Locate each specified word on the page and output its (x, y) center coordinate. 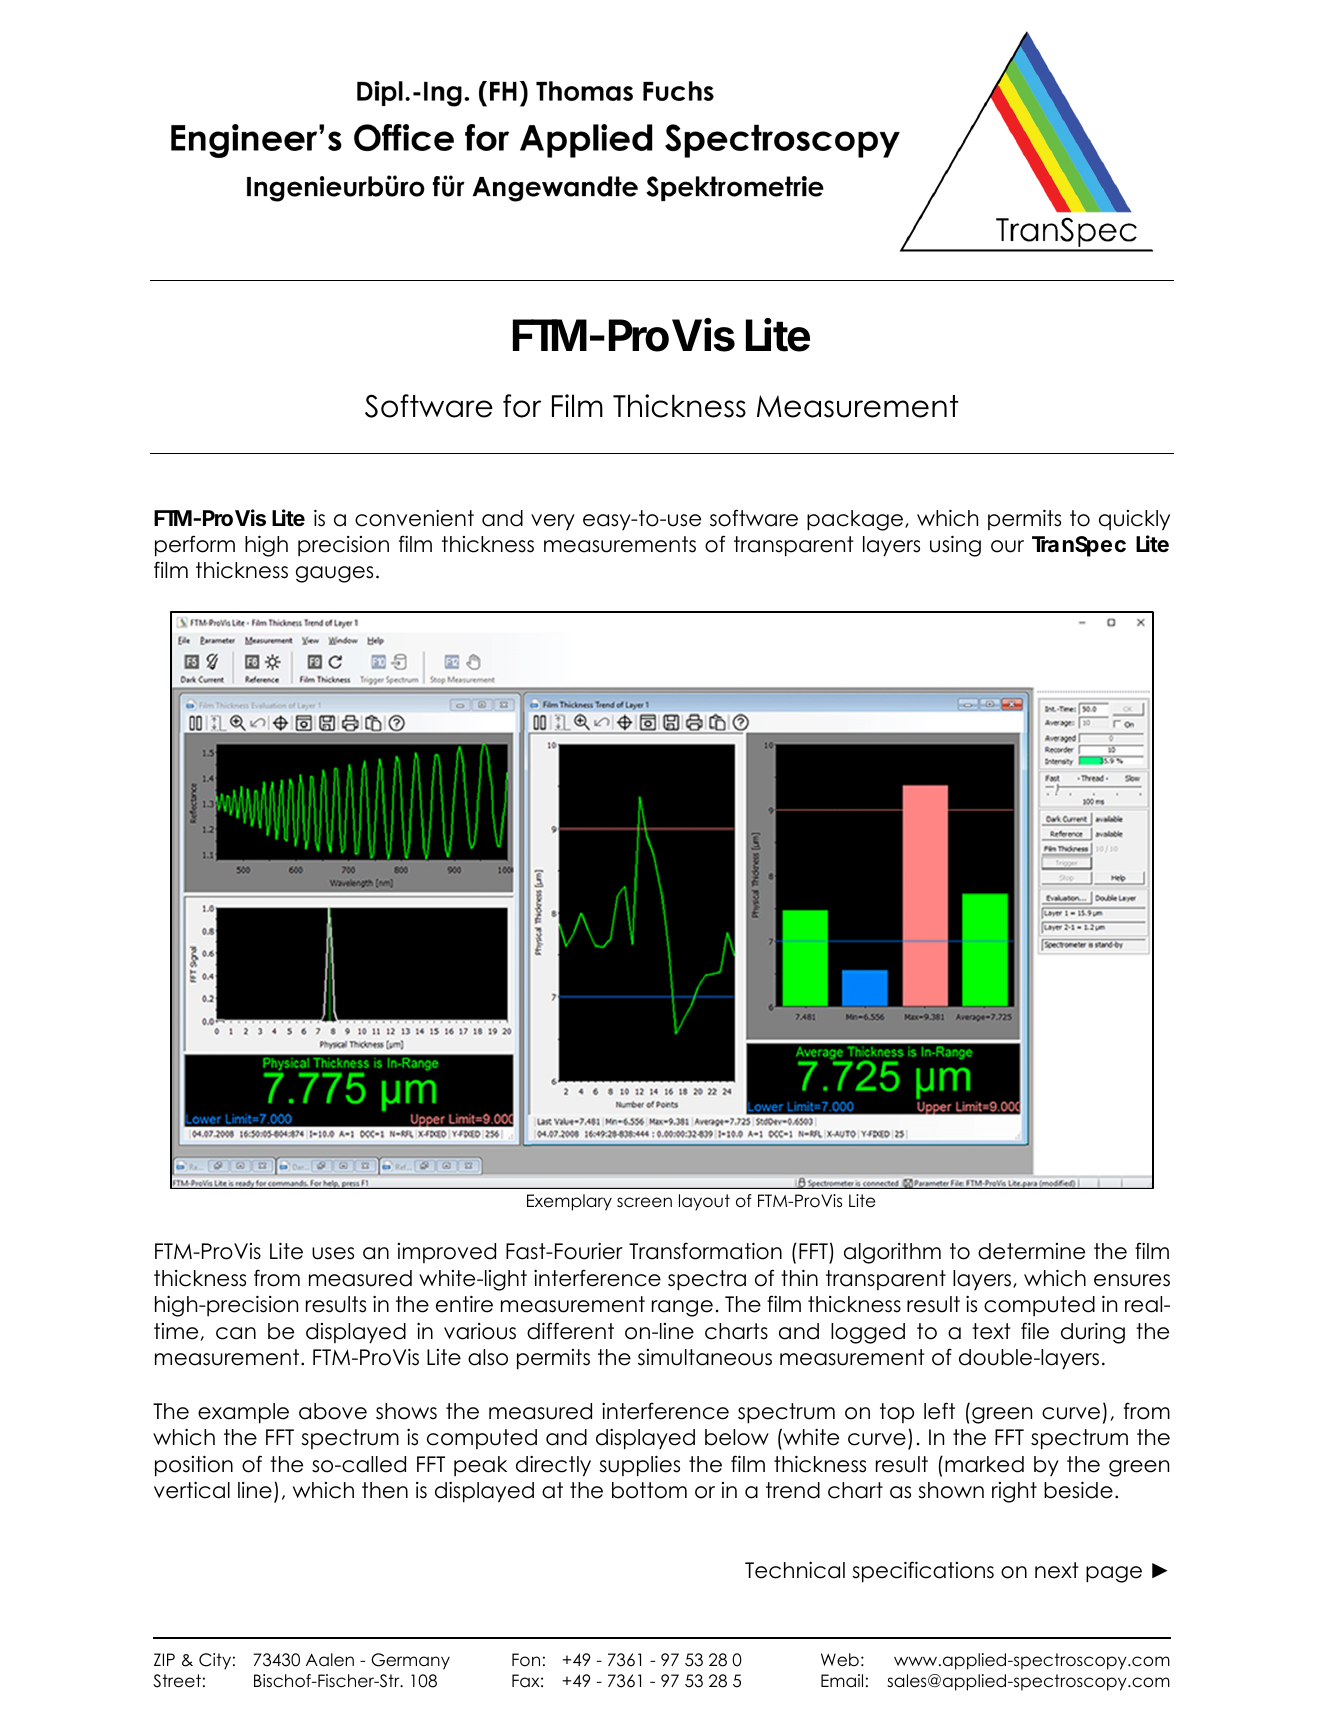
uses (333, 1253)
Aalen (330, 1660)
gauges (334, 574)
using (955, 546)
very (553, 522)
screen (644, 1202)
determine (1031, 1251)
